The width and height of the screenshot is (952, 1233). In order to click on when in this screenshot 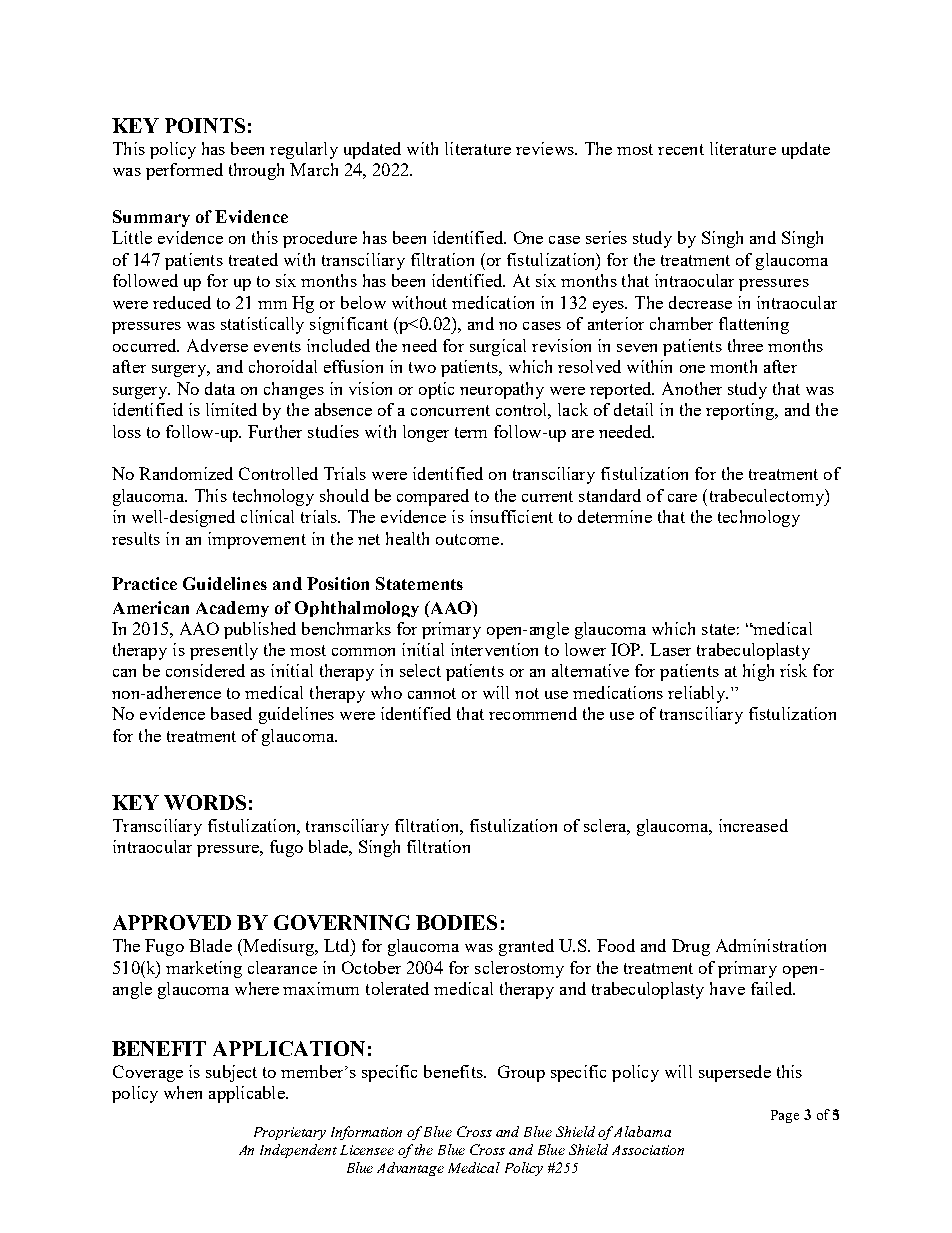, I will do `click(183, 1092)`.
